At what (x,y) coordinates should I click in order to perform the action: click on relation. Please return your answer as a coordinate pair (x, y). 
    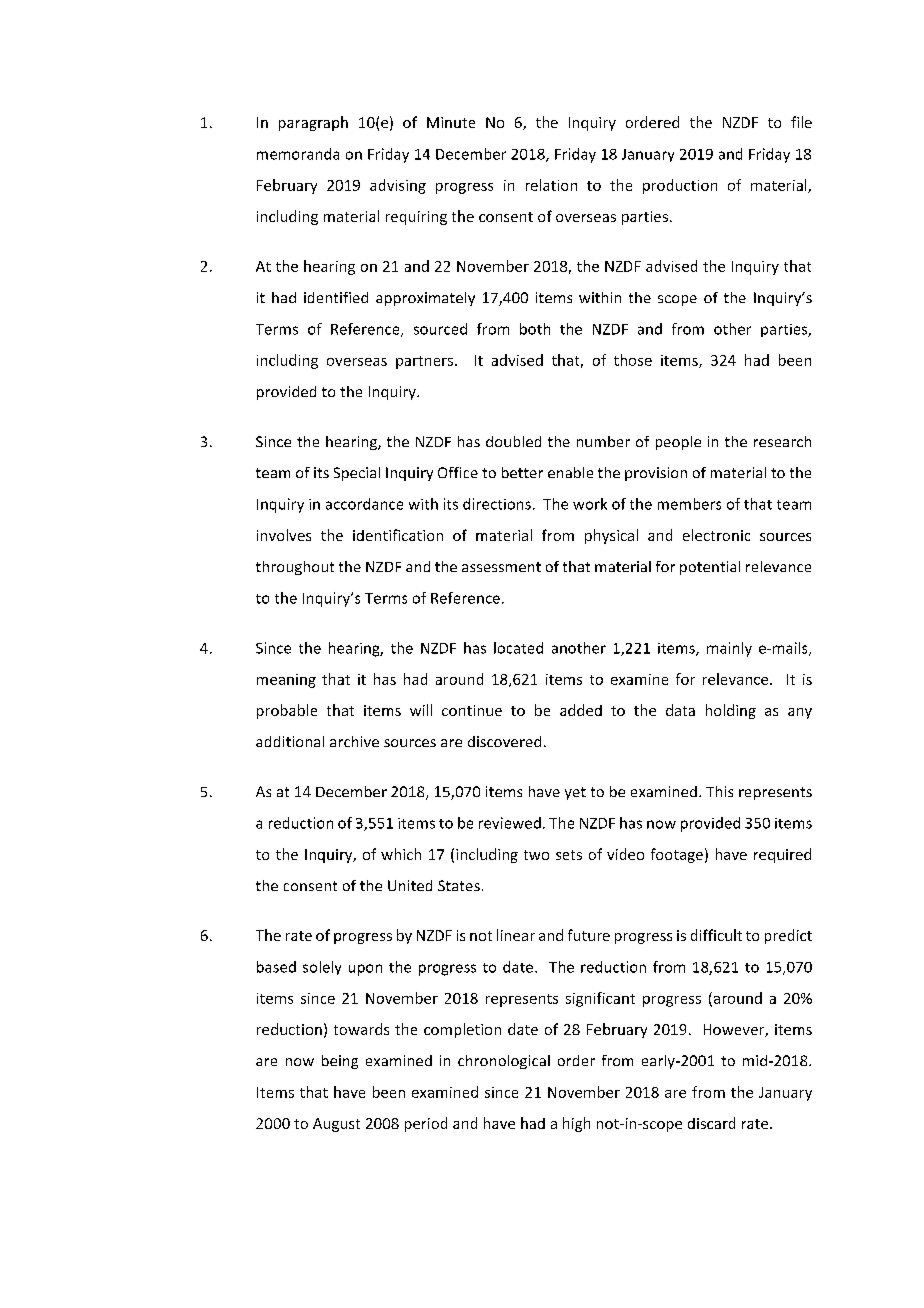
    Looking at the image, I should click on (551, 185).
